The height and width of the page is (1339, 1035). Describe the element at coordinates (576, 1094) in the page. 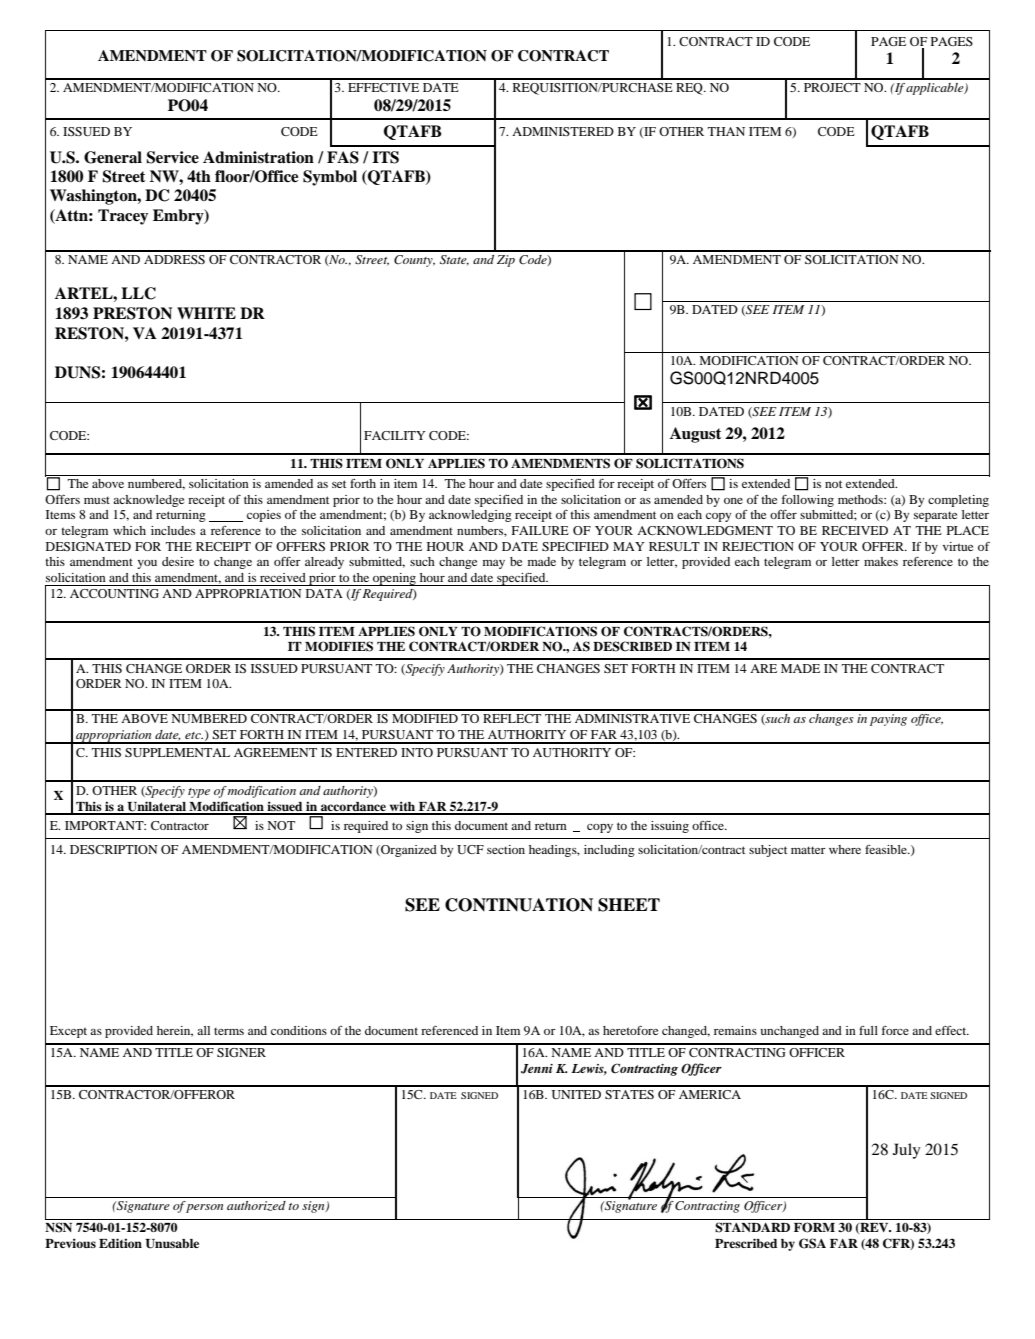

I see `UNITED` at that location.
